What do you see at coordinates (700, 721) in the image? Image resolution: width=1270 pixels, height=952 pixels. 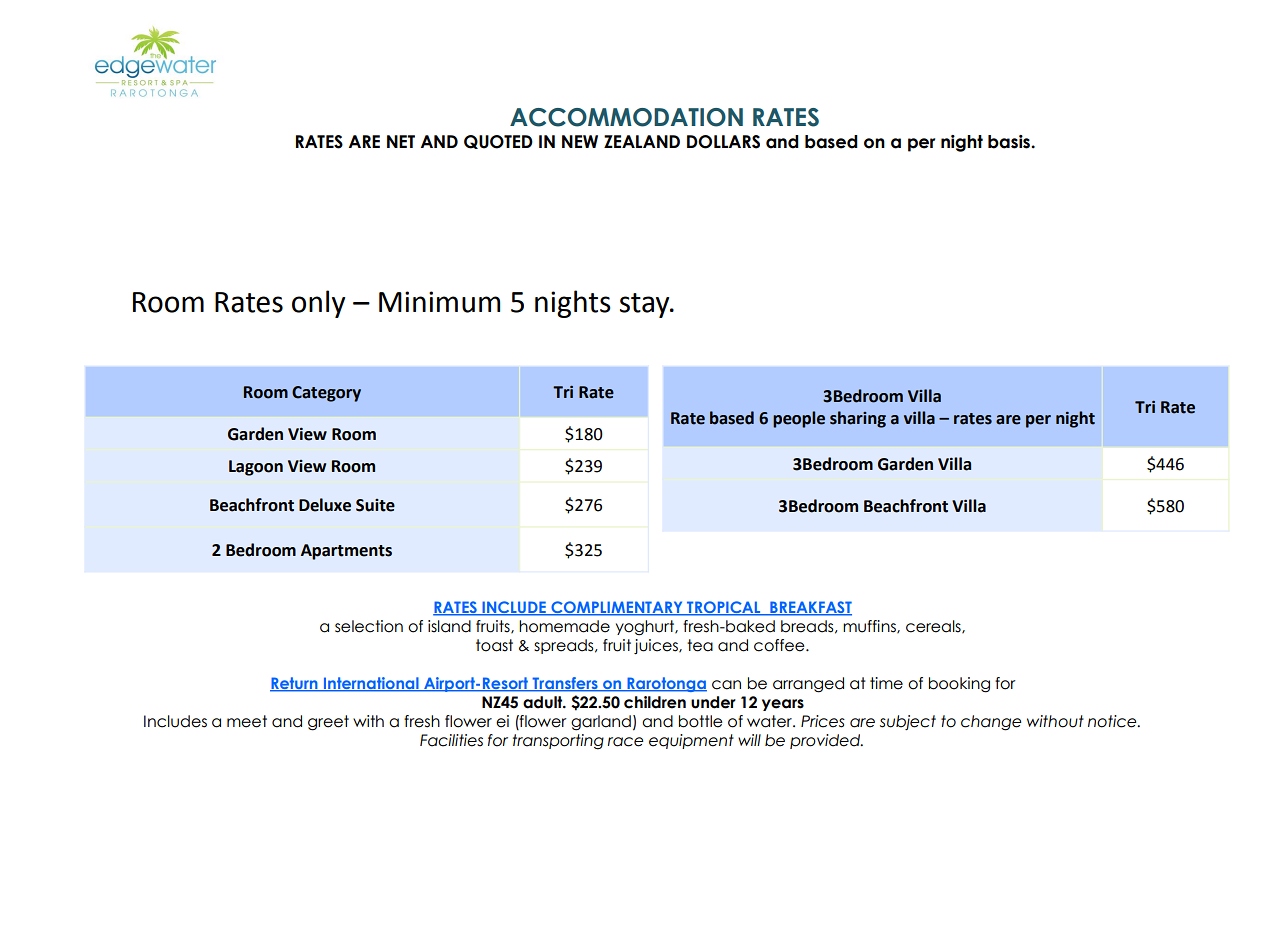 I see `bottle` at bounding box center [700, 721].
